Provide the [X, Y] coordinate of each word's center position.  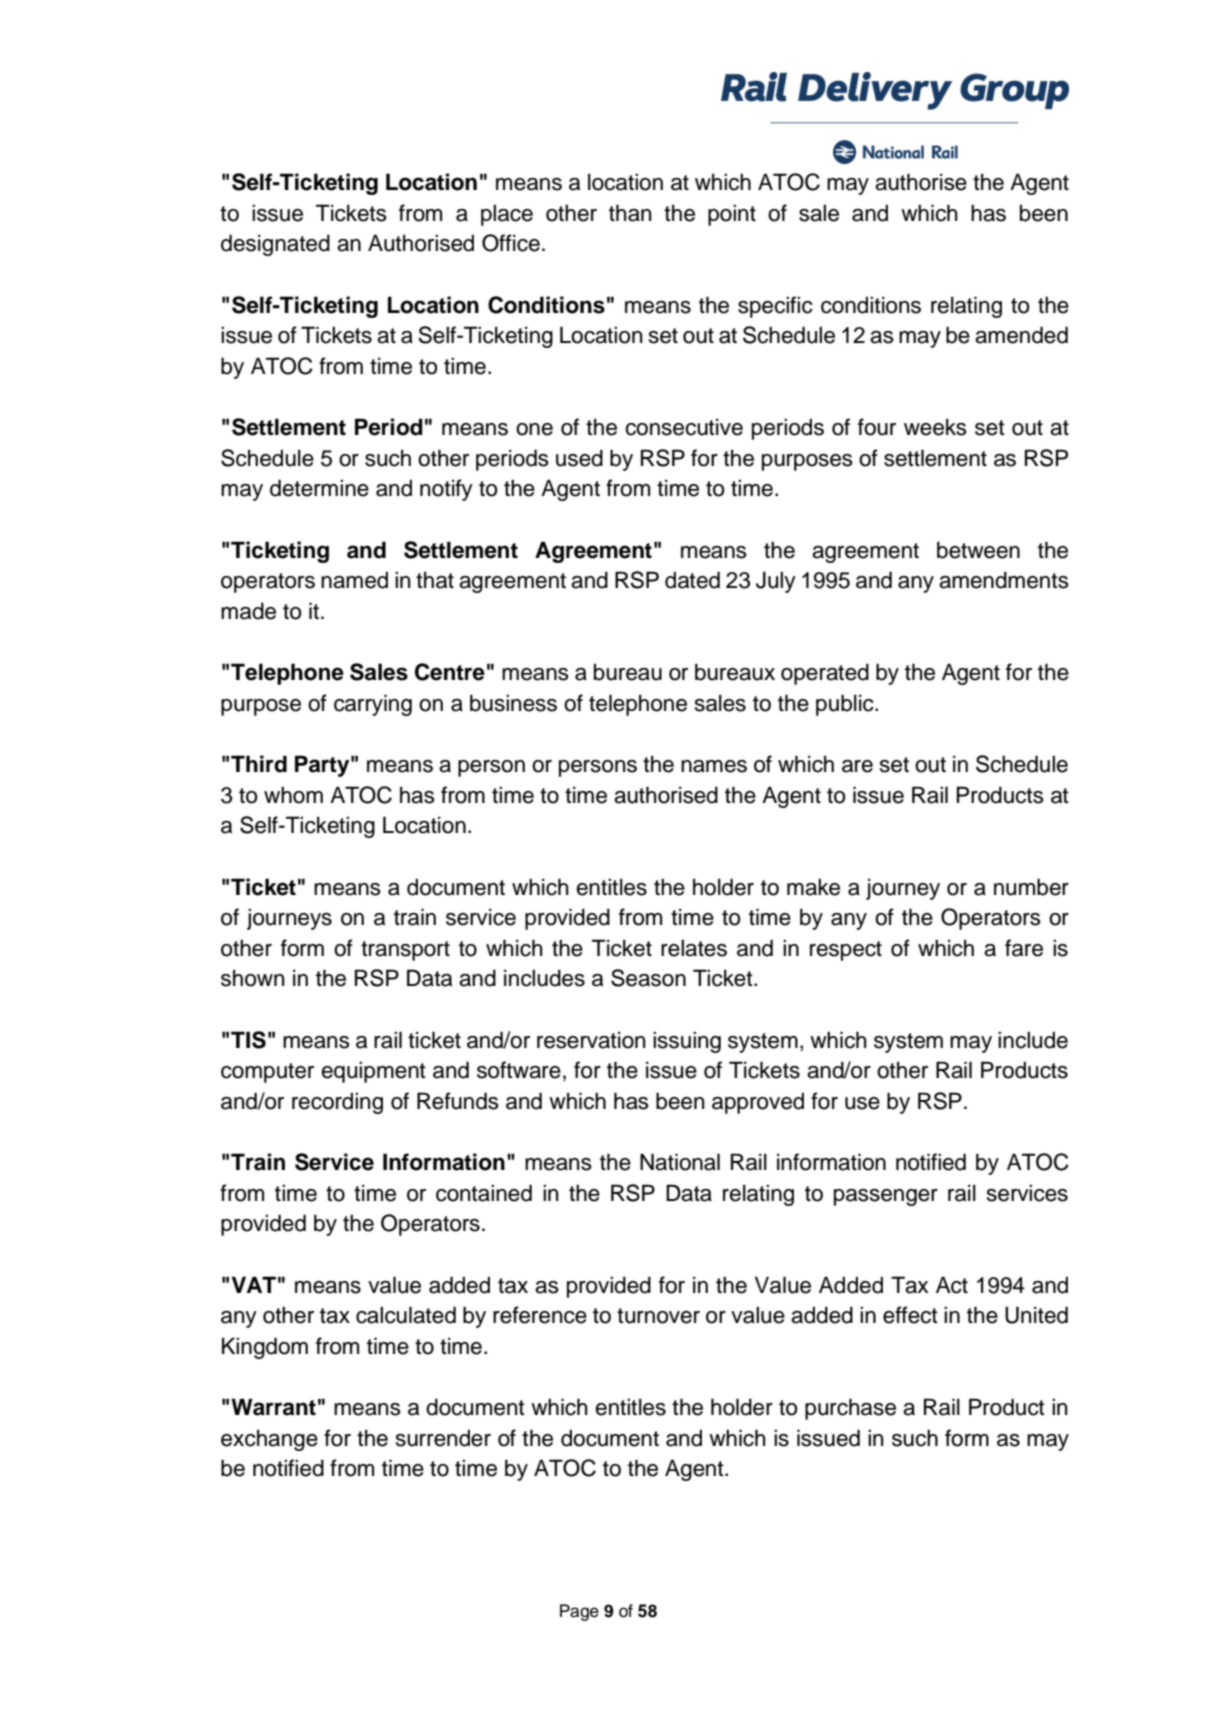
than [630, 213]
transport [405, 951]
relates [694, 948]
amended [1021, 335]
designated [275, 245]
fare [1024, 948]
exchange [269, 1440]
